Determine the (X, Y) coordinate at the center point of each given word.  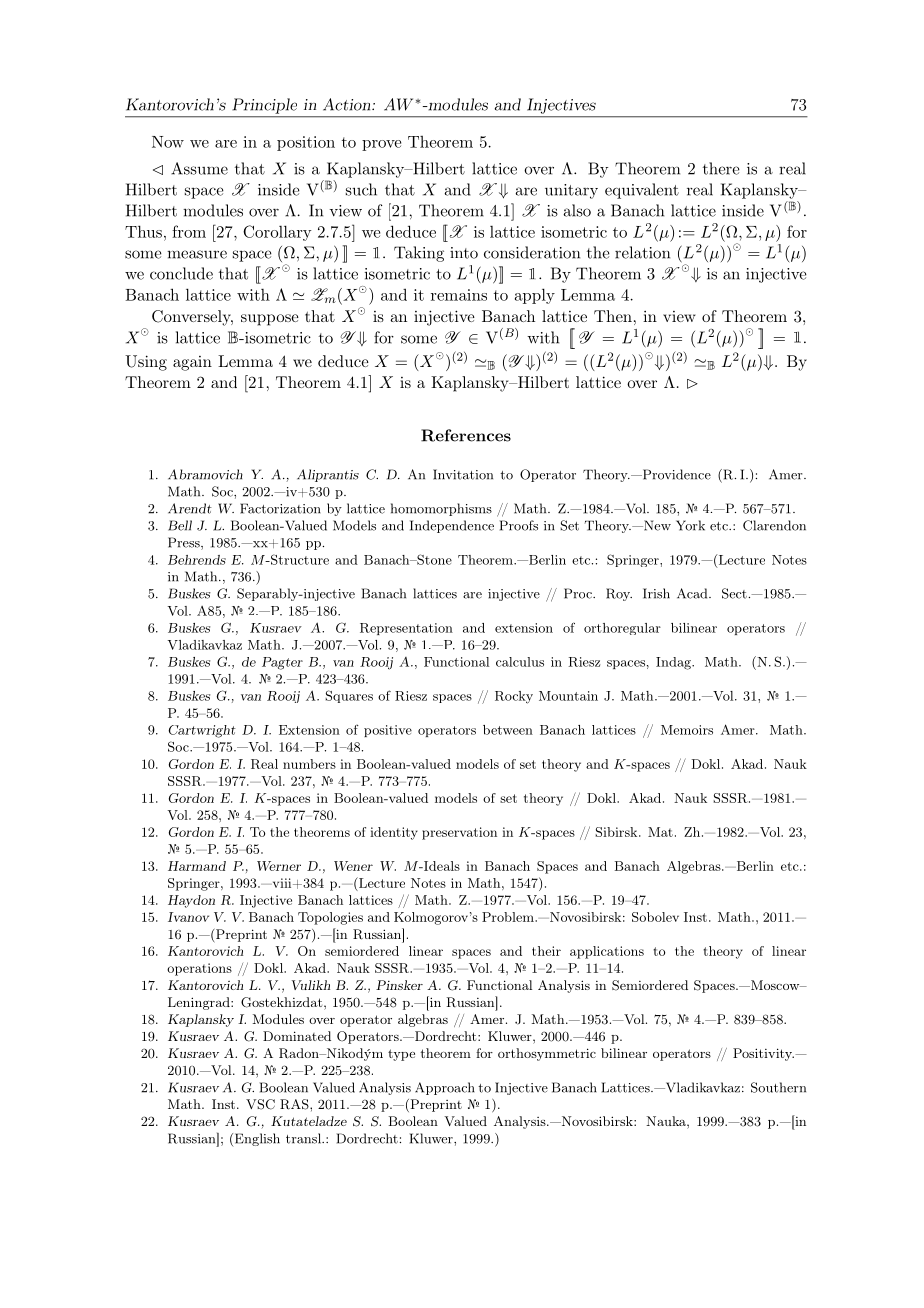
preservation (459, 833)
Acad (693, 593)
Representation (406, 629)
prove (381, 145)
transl (305, 1138)
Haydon (191, 901)
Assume (199, 168)
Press (185, 543)
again (192, 363)
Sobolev (655, 917)
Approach (445, 1088)
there (721, 168)
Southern (778, 1087)
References (466, 435)
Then (613, 316)
